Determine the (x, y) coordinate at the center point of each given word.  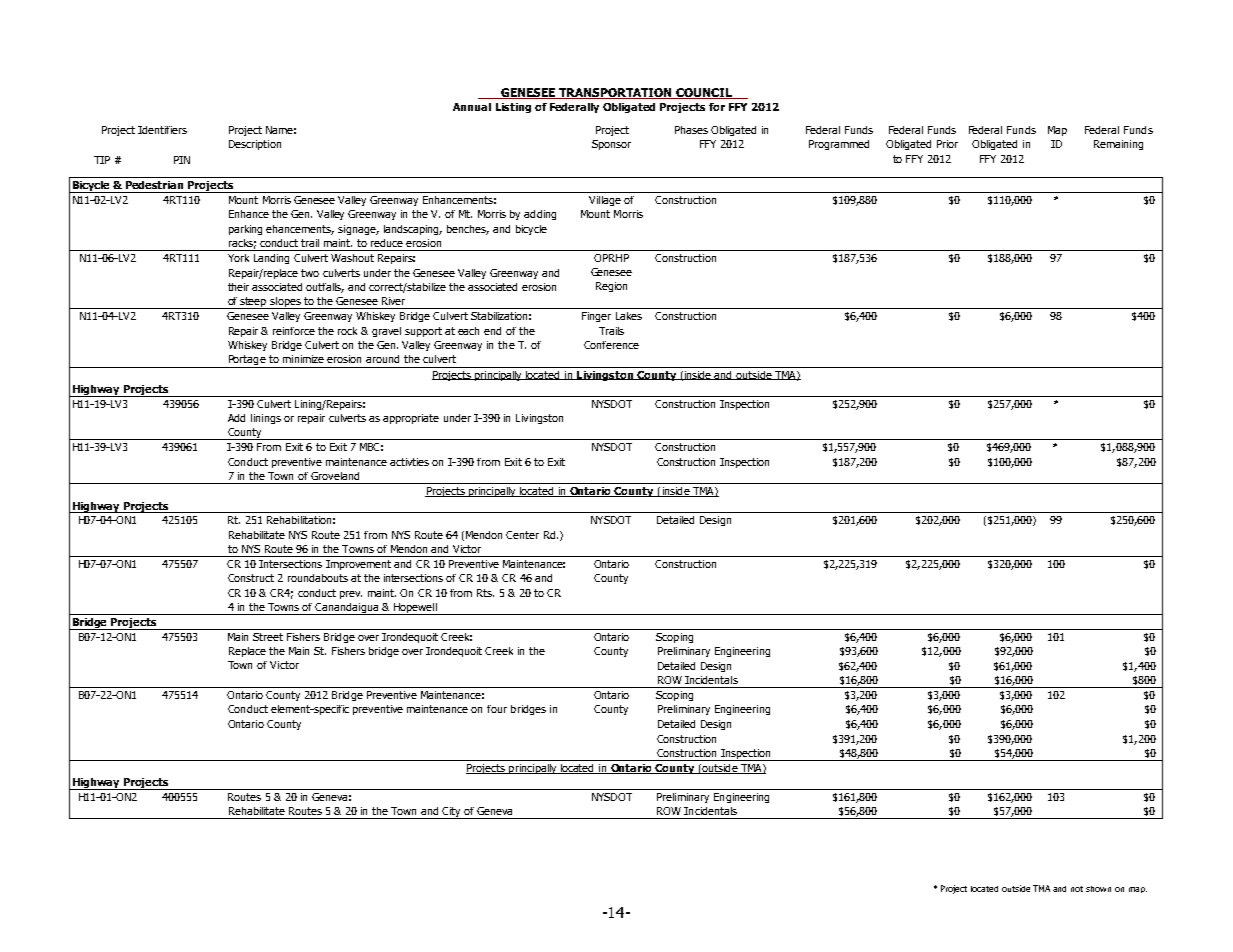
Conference (611, 345)
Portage (246, 361)
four (497, 709)
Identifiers (162, 130)
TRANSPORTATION (615, 93)
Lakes (629, 316)
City (452, 813)
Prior (947, 144)
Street (268, 637)
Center (522, 535)
